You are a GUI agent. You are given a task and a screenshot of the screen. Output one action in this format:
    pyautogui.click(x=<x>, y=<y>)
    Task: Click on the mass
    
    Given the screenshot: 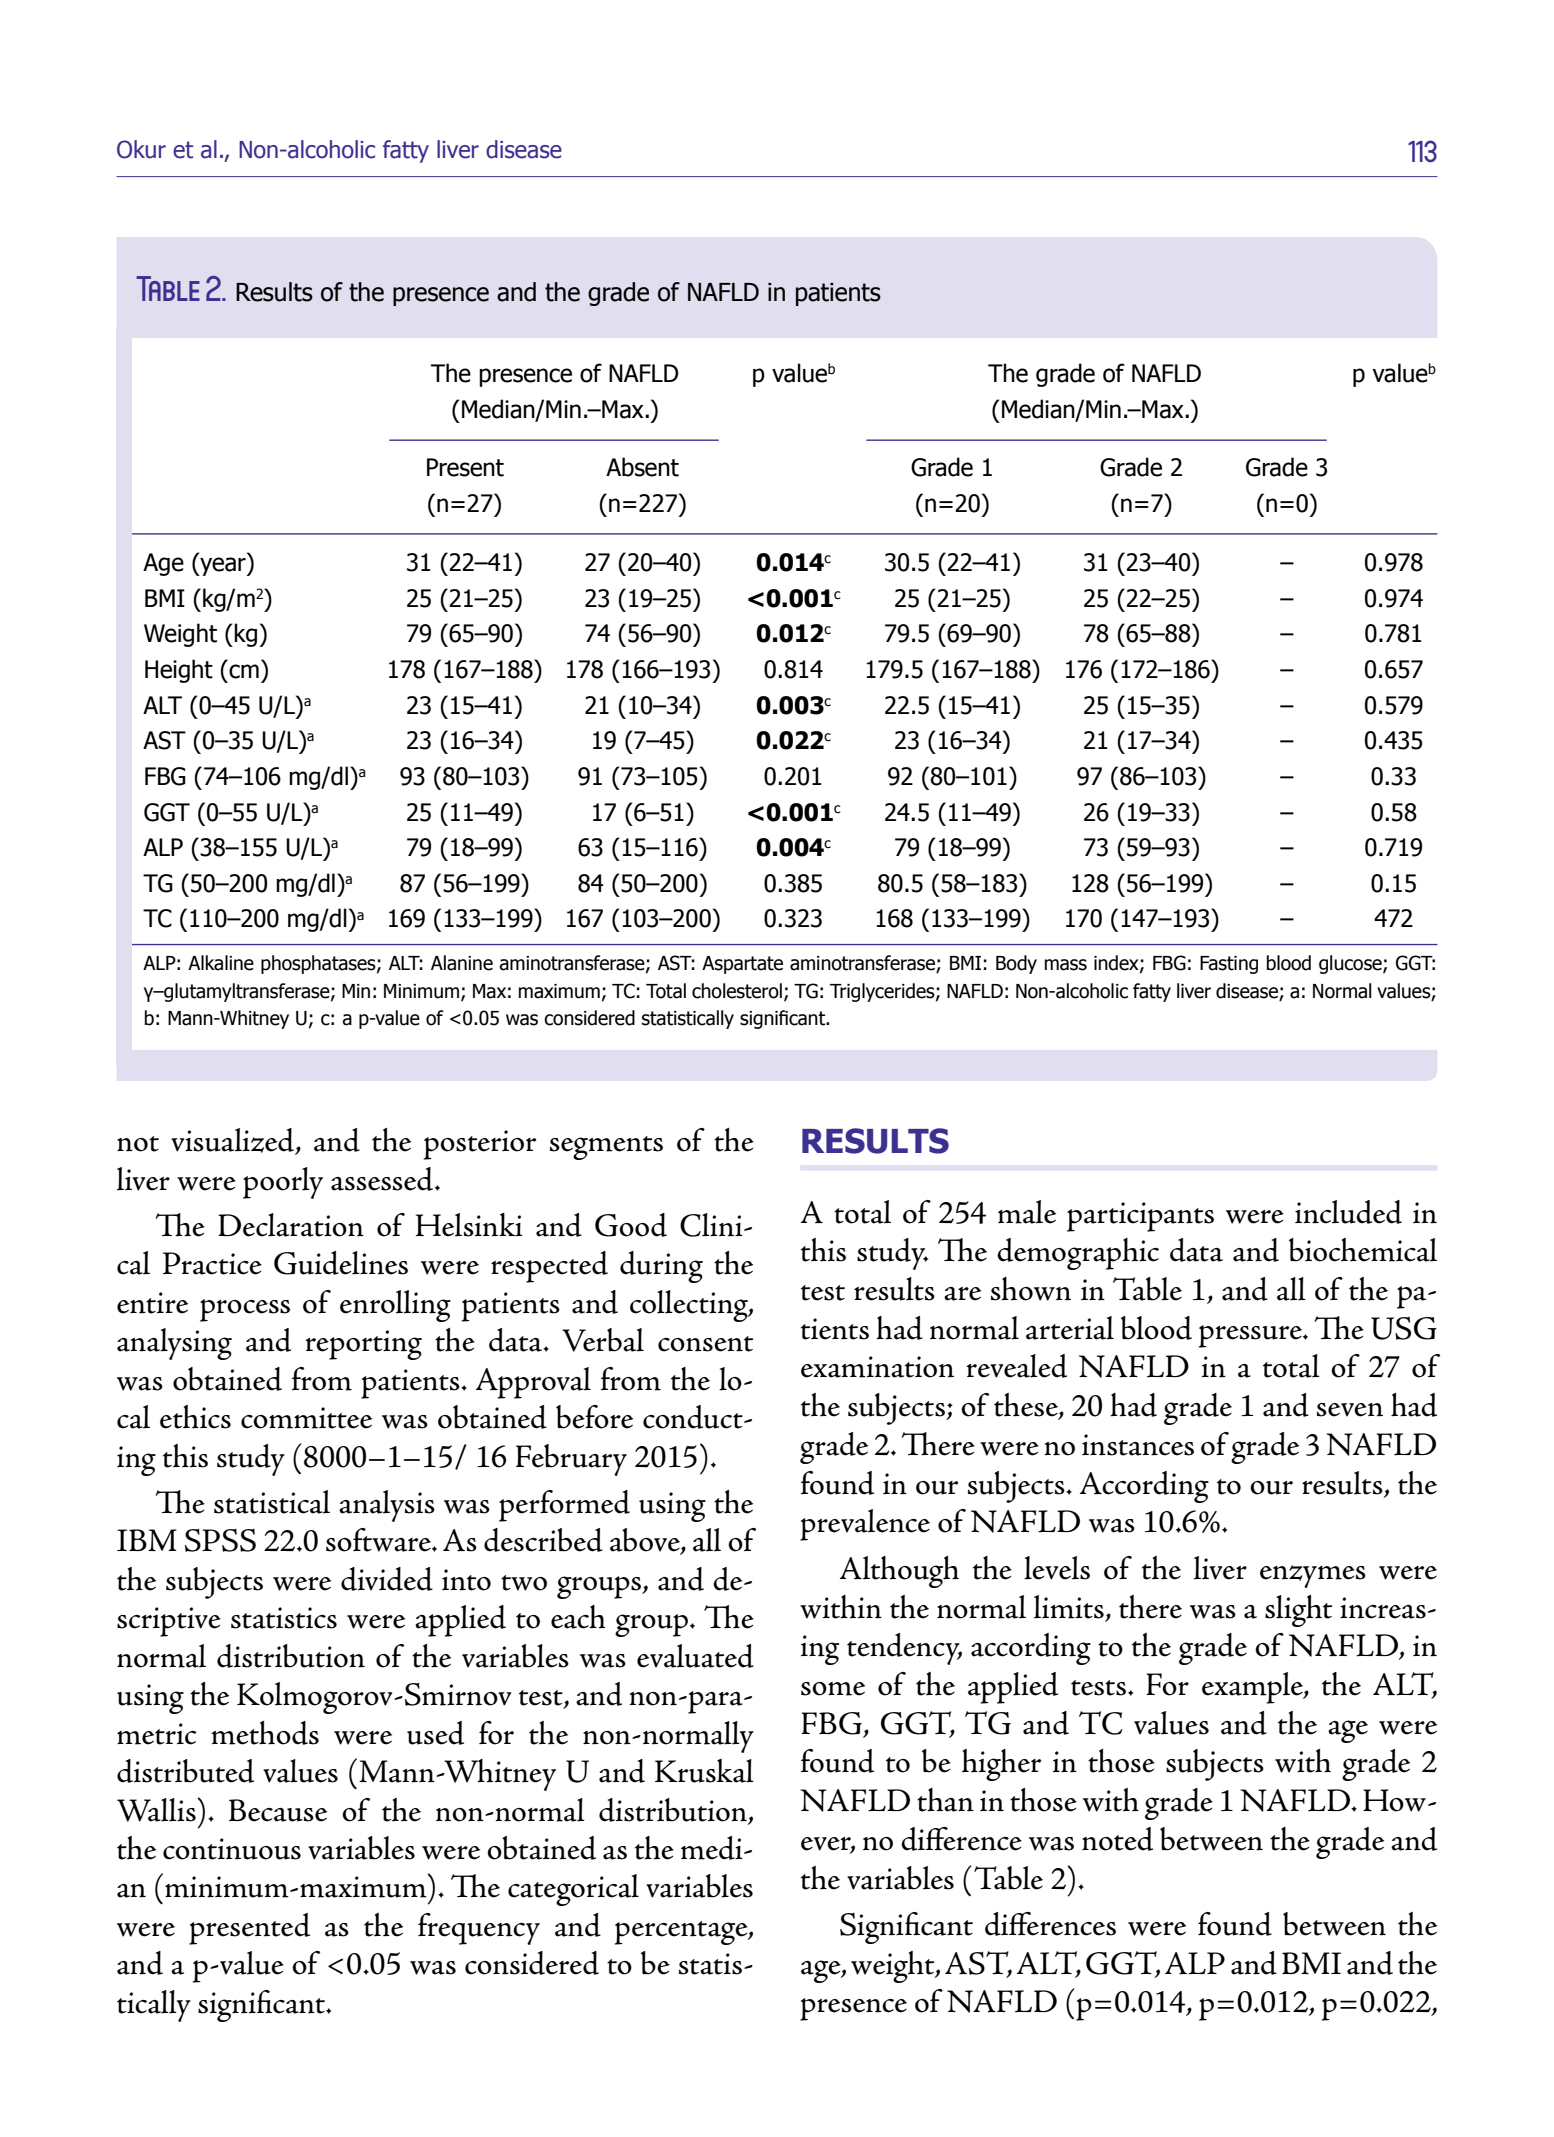 What is the action you would take?
    pyautogui.click(x=1066, y=965)
